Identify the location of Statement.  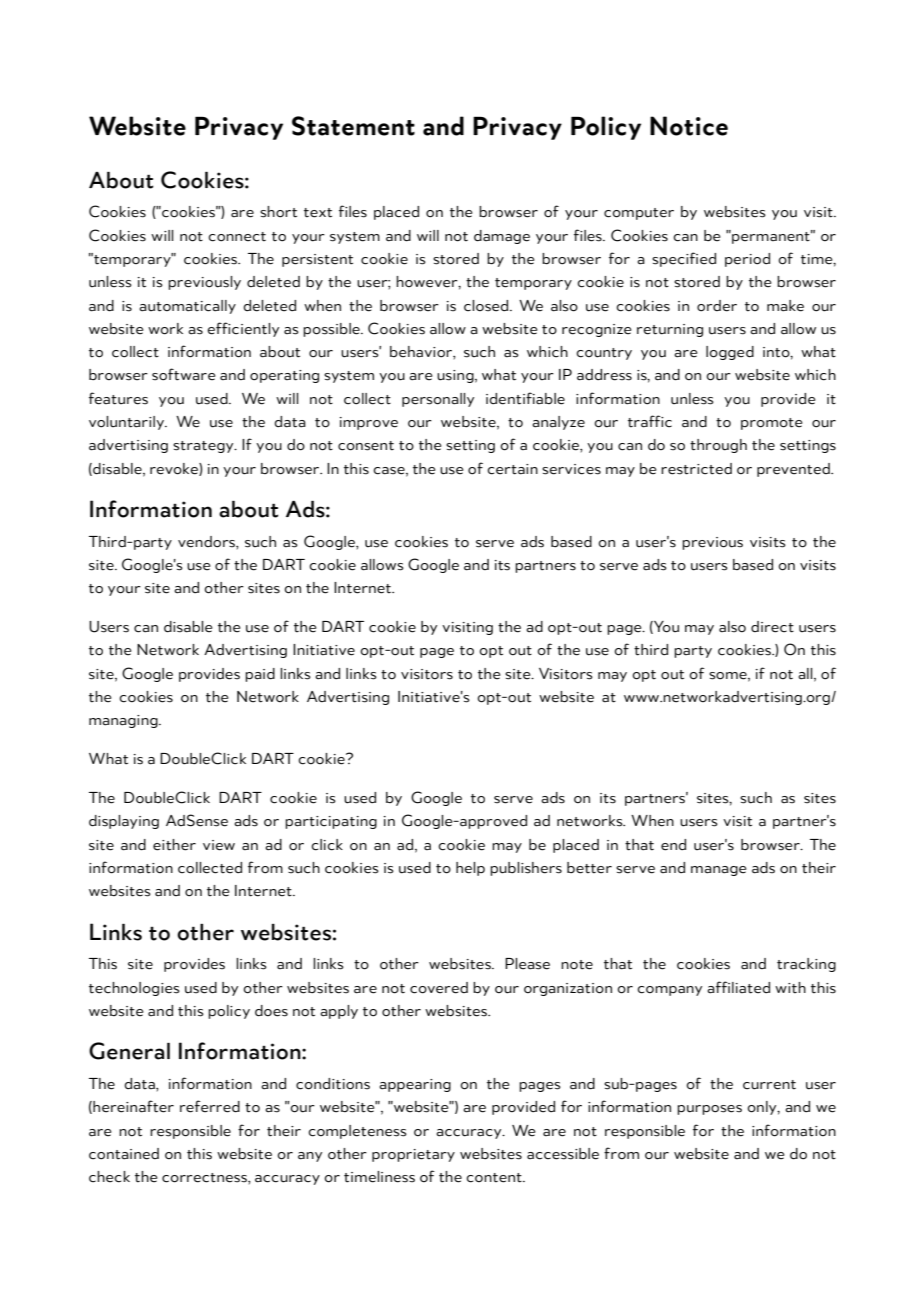
(353, 126).
